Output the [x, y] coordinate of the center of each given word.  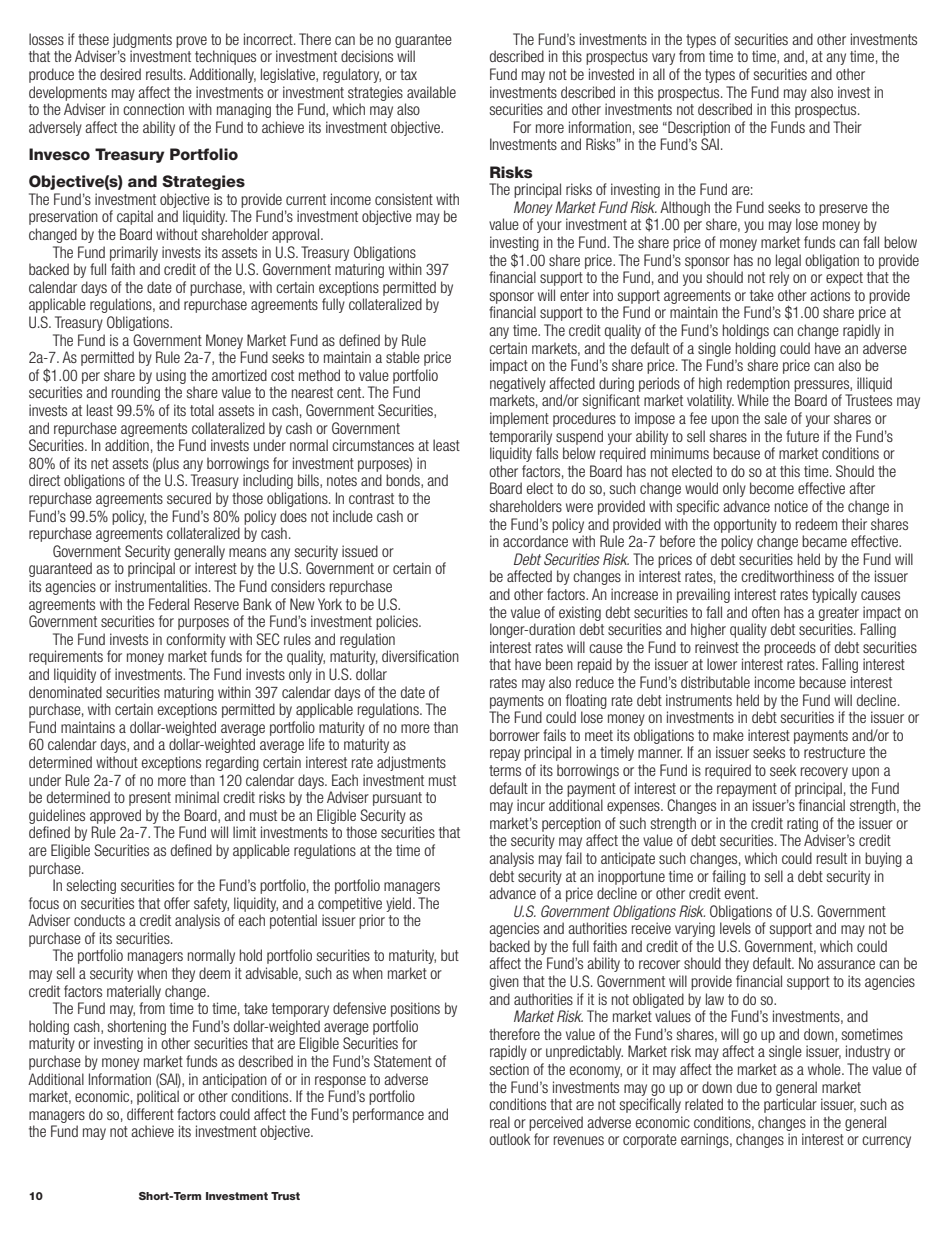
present [150, 799]
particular [790, 1105]
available [431, 92]
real [500, 1122]
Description [698, 128]
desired [120, 74]
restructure [834, 752]
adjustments [411, 763]
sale [776, 418]
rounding [136, 393]
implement [519, 419]
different [150, 1114]
